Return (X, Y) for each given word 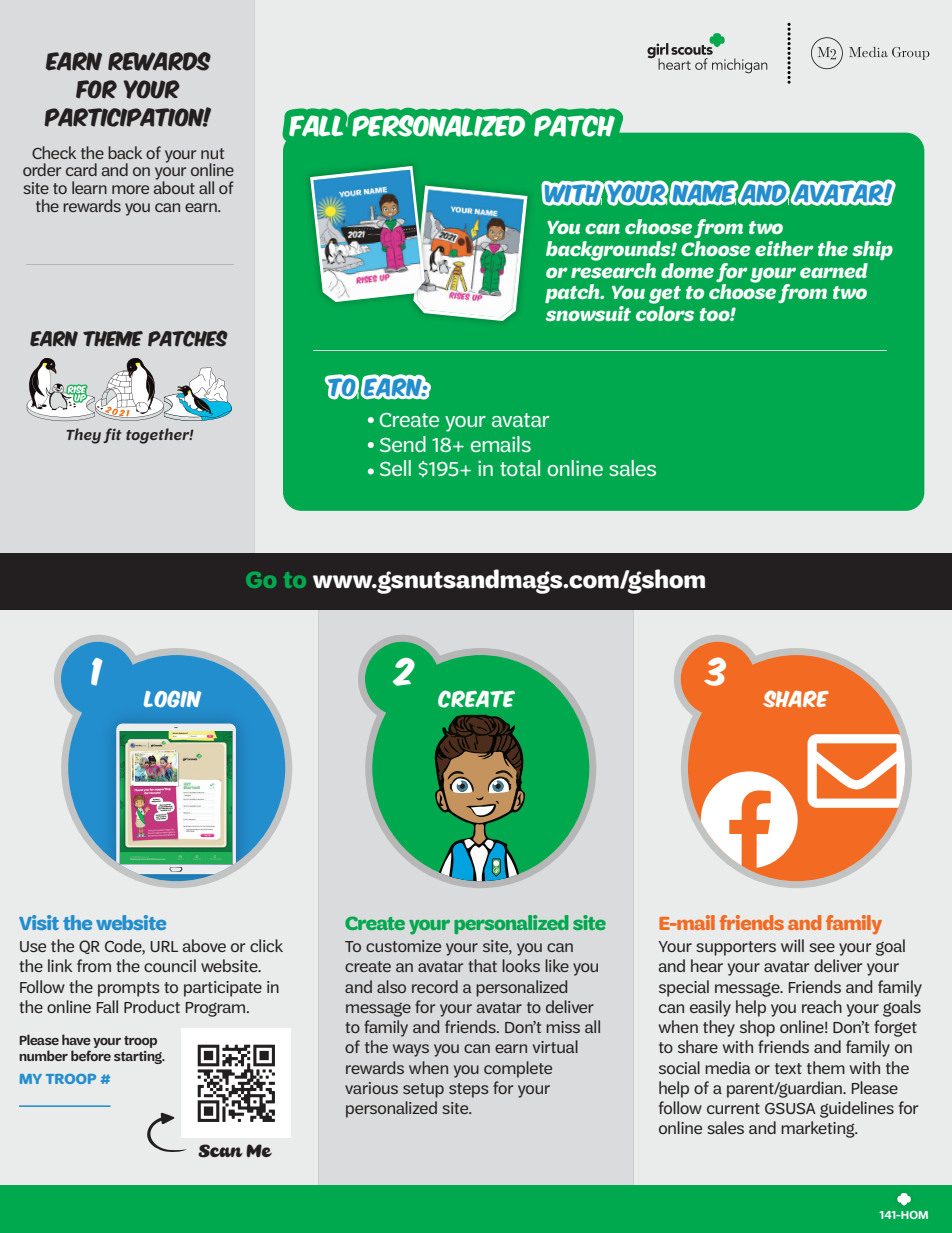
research (613, 269)
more (130, 189)
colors (665, 314)
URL (164, 946)
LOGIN (172, 699)
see (822, 947)
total (520, 468)
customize (403, 946)
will (792, 945)
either (784, 248)
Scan (220, 1151)
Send (403, 444)
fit (112, 435)
